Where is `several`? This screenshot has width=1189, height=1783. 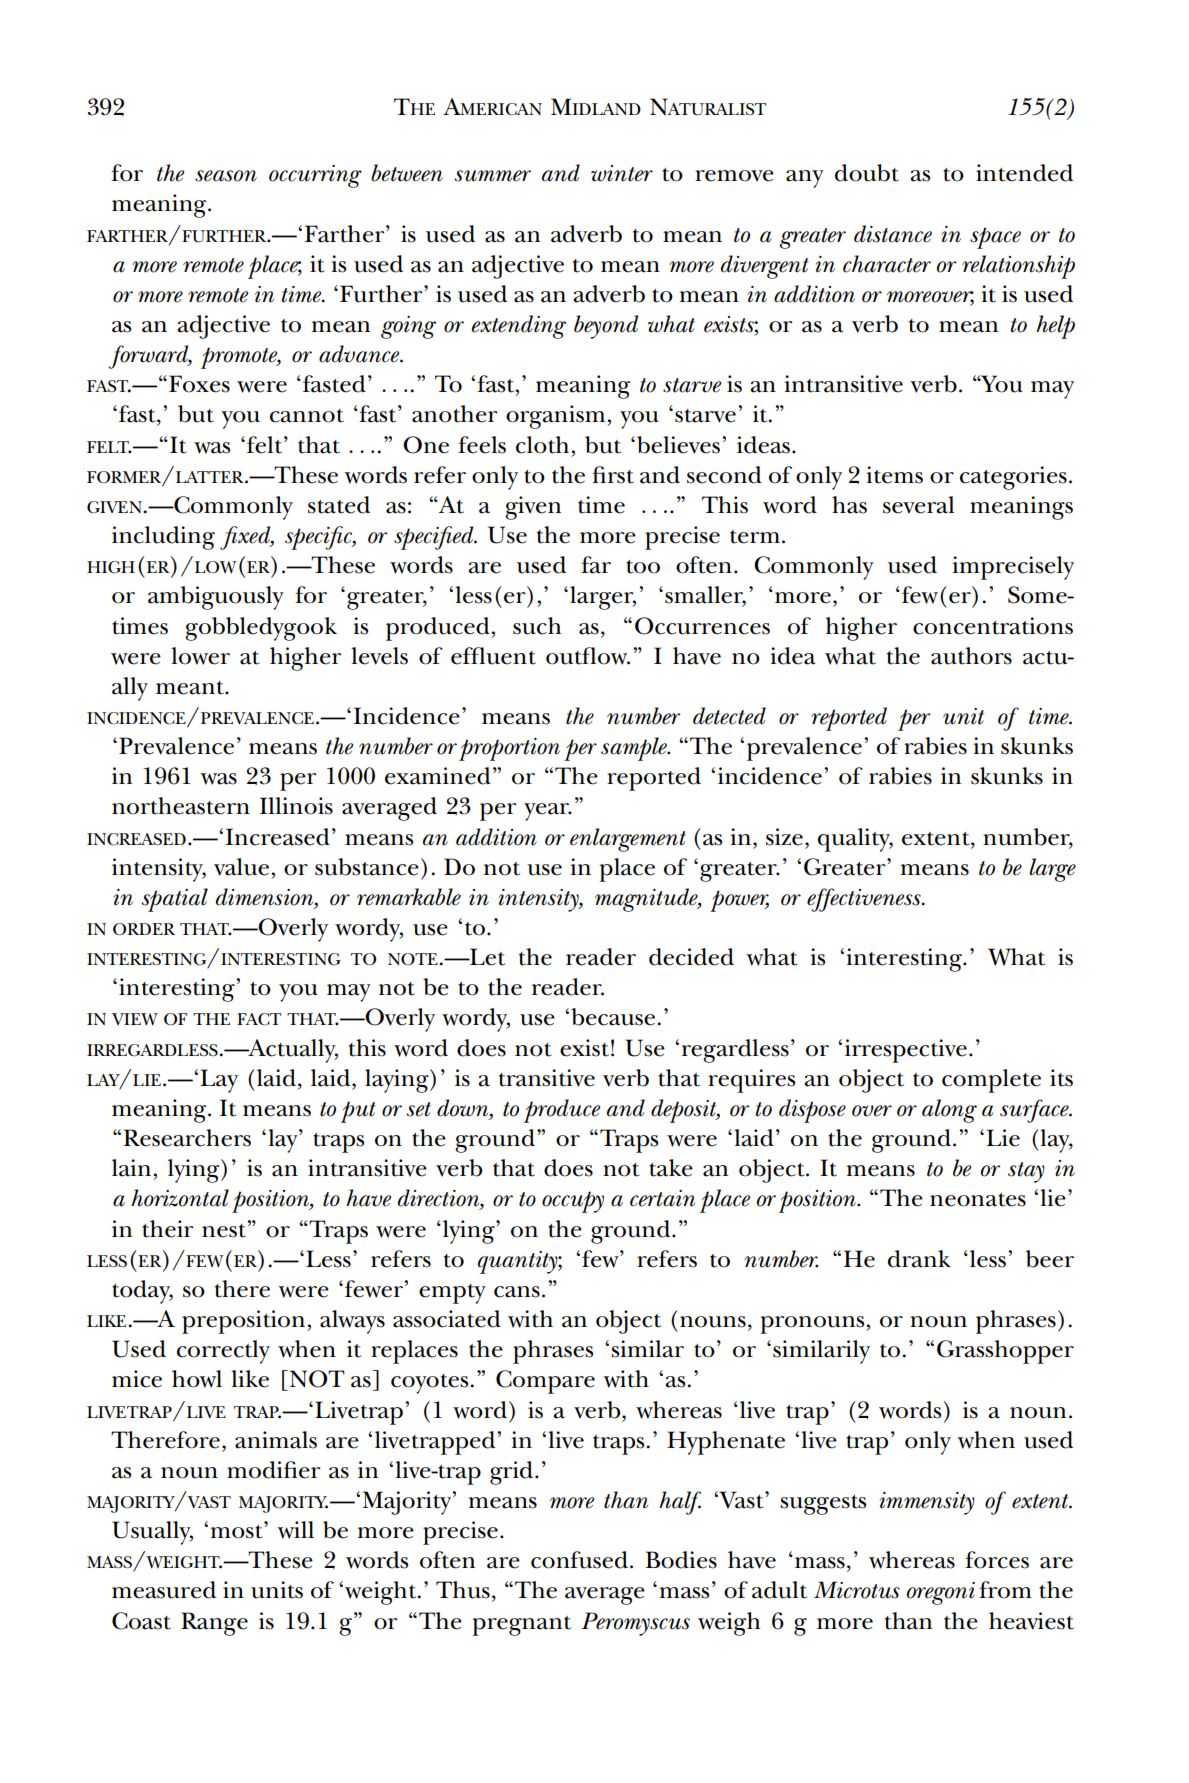 several is located at coordinates (918, 505).
